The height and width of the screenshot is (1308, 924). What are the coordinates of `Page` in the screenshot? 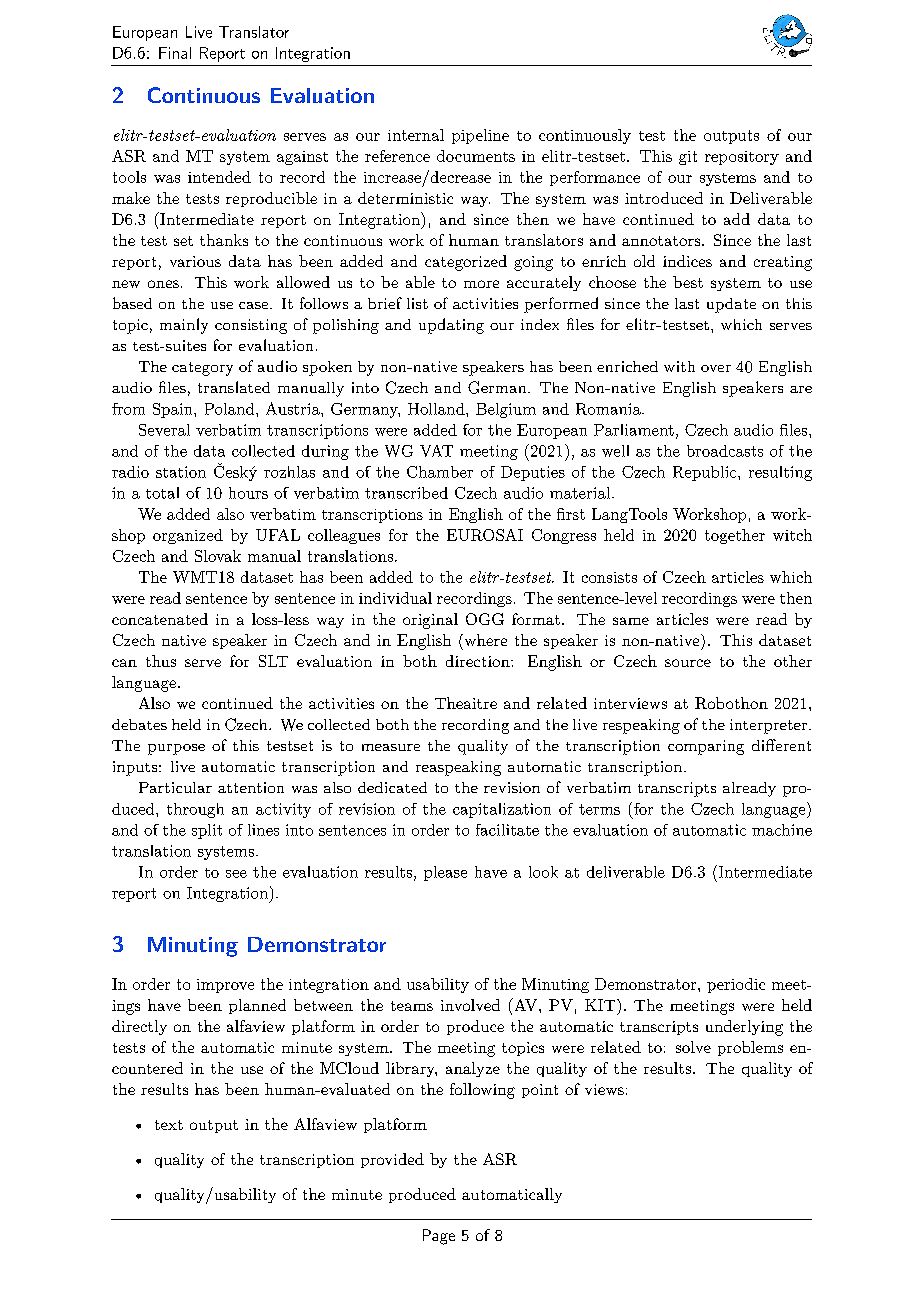 It's located at (439, 1237).
